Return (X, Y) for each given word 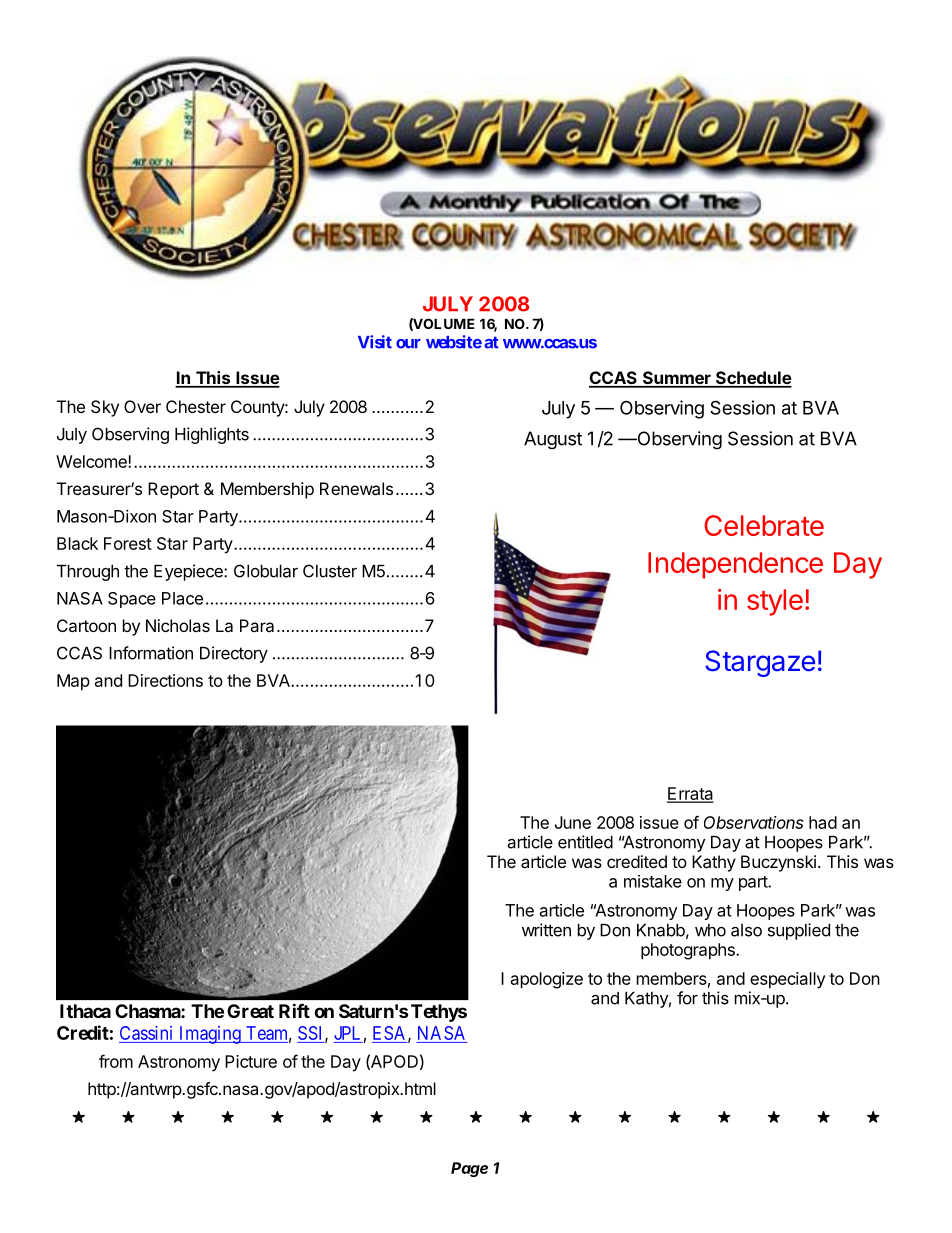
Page (469, 1169)
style (775, 602)
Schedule (753, 379)
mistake (653, 881)
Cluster (330, 571)
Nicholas (178, 625)
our (408, 344)
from (116, 1061)
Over (142, 406)
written (546, 930)
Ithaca (85, 1011)
